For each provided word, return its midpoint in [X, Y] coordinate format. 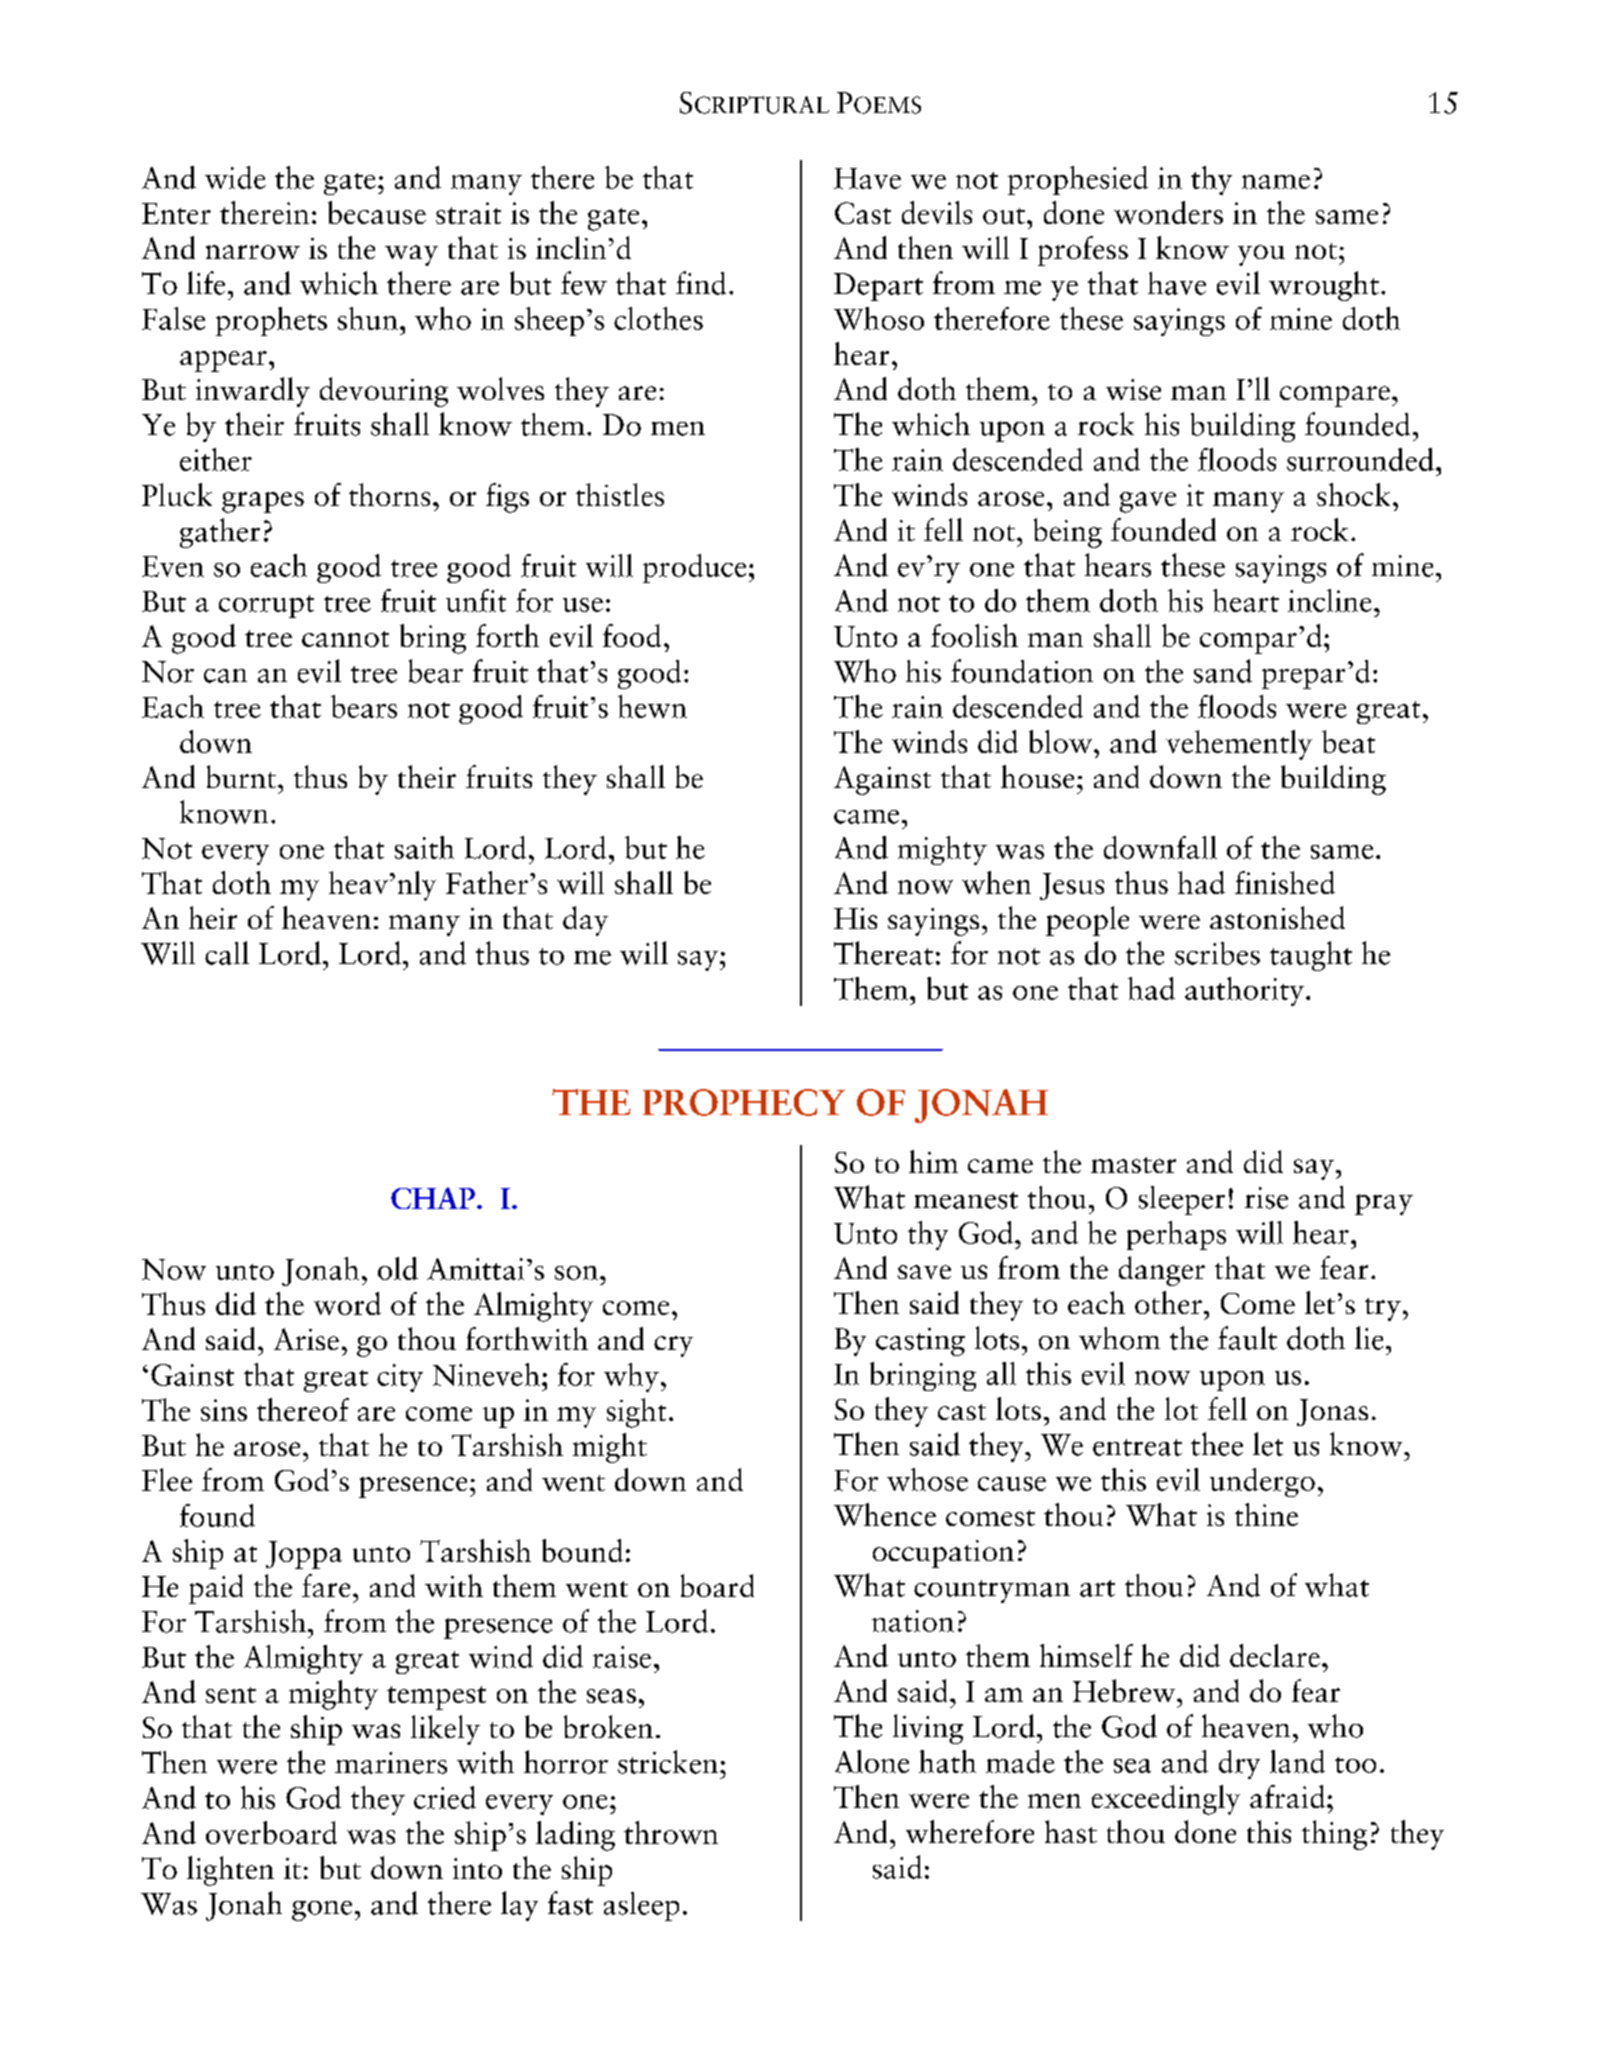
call [227, 953]
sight [636, 1413]
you [1261, 255]
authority [1244, 991]
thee [1217, 1444]
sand [1223, 671]
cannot [345, 639]
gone [322, 1911]
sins [224, 1410]
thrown [671, 1832]
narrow [253, 252]
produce [694, 568]
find [701, 283]
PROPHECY [744, 1102]
